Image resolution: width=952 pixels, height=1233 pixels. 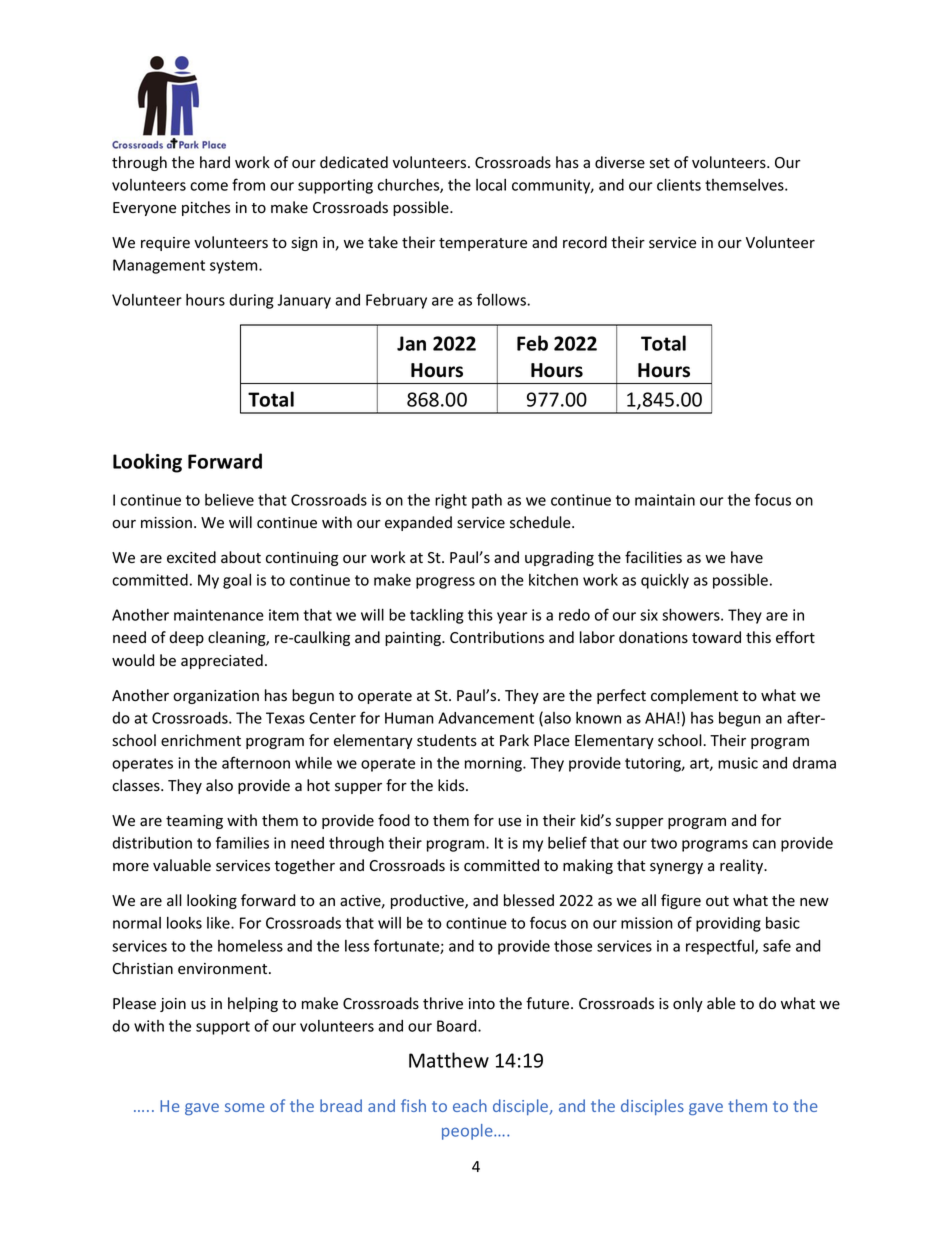 I want to click on come, so click(x=209, y=186).
